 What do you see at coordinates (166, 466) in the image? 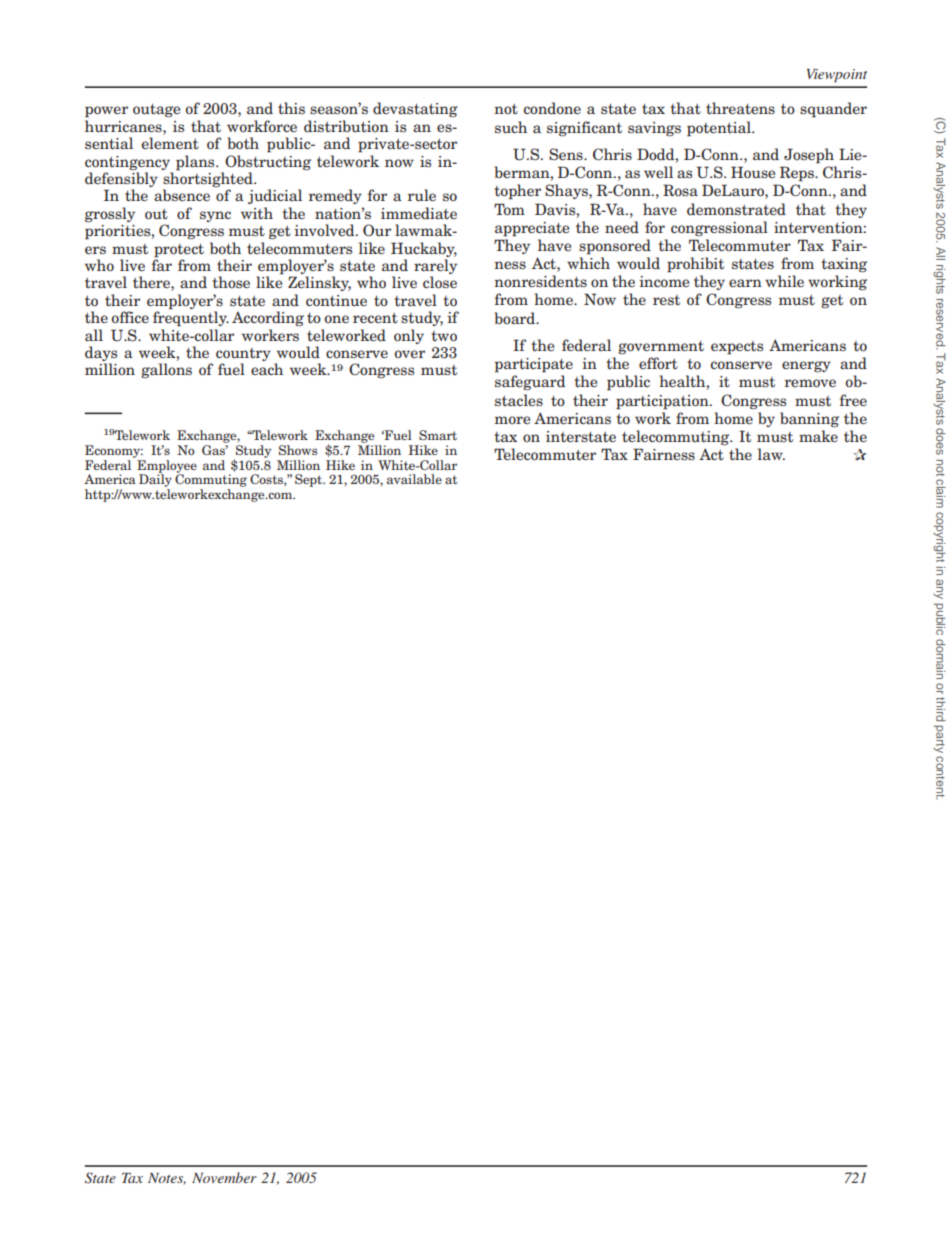
I see `Employee` at bounding box center [166, 466].
